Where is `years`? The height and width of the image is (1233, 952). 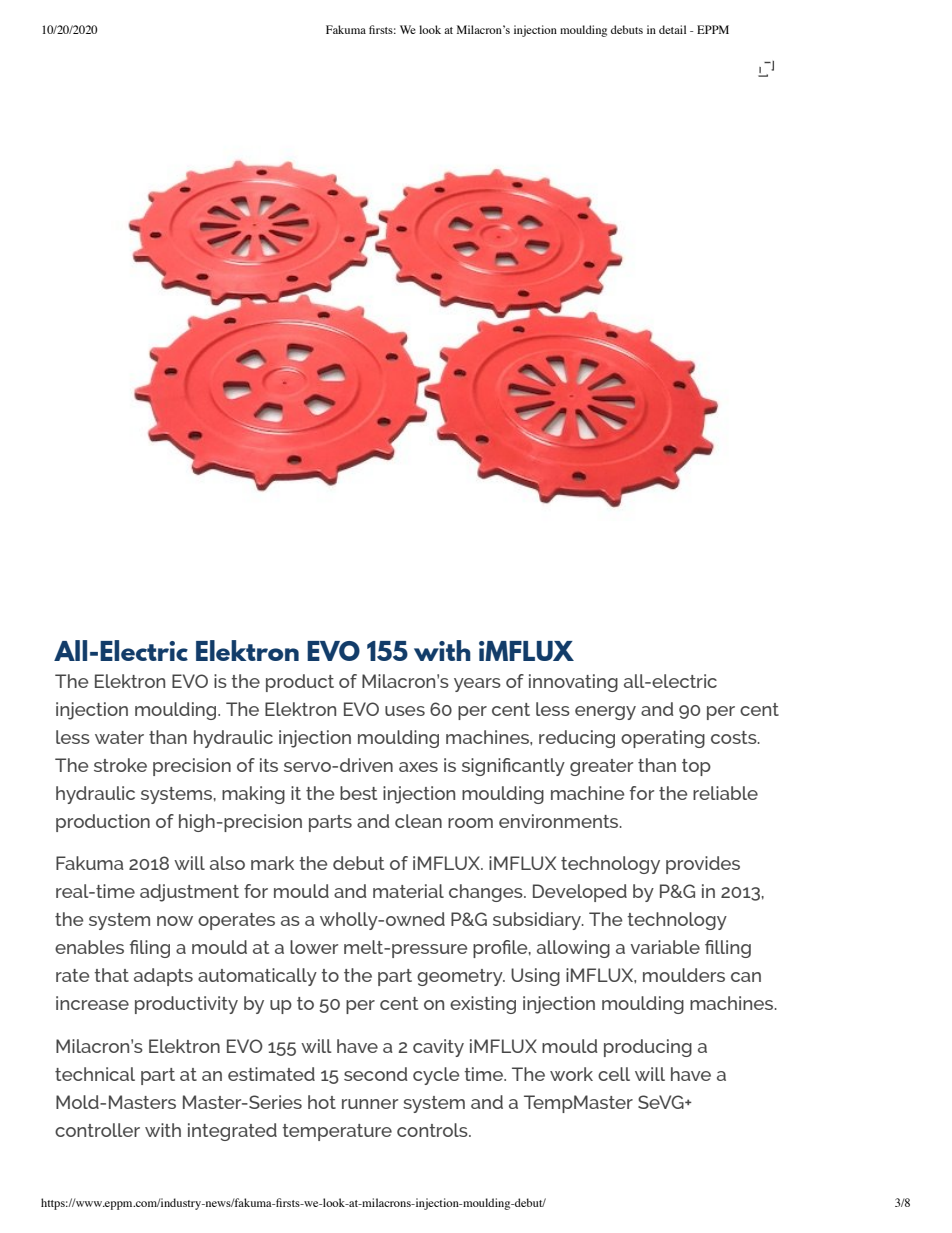
years is located at coordinates (477, 685).
